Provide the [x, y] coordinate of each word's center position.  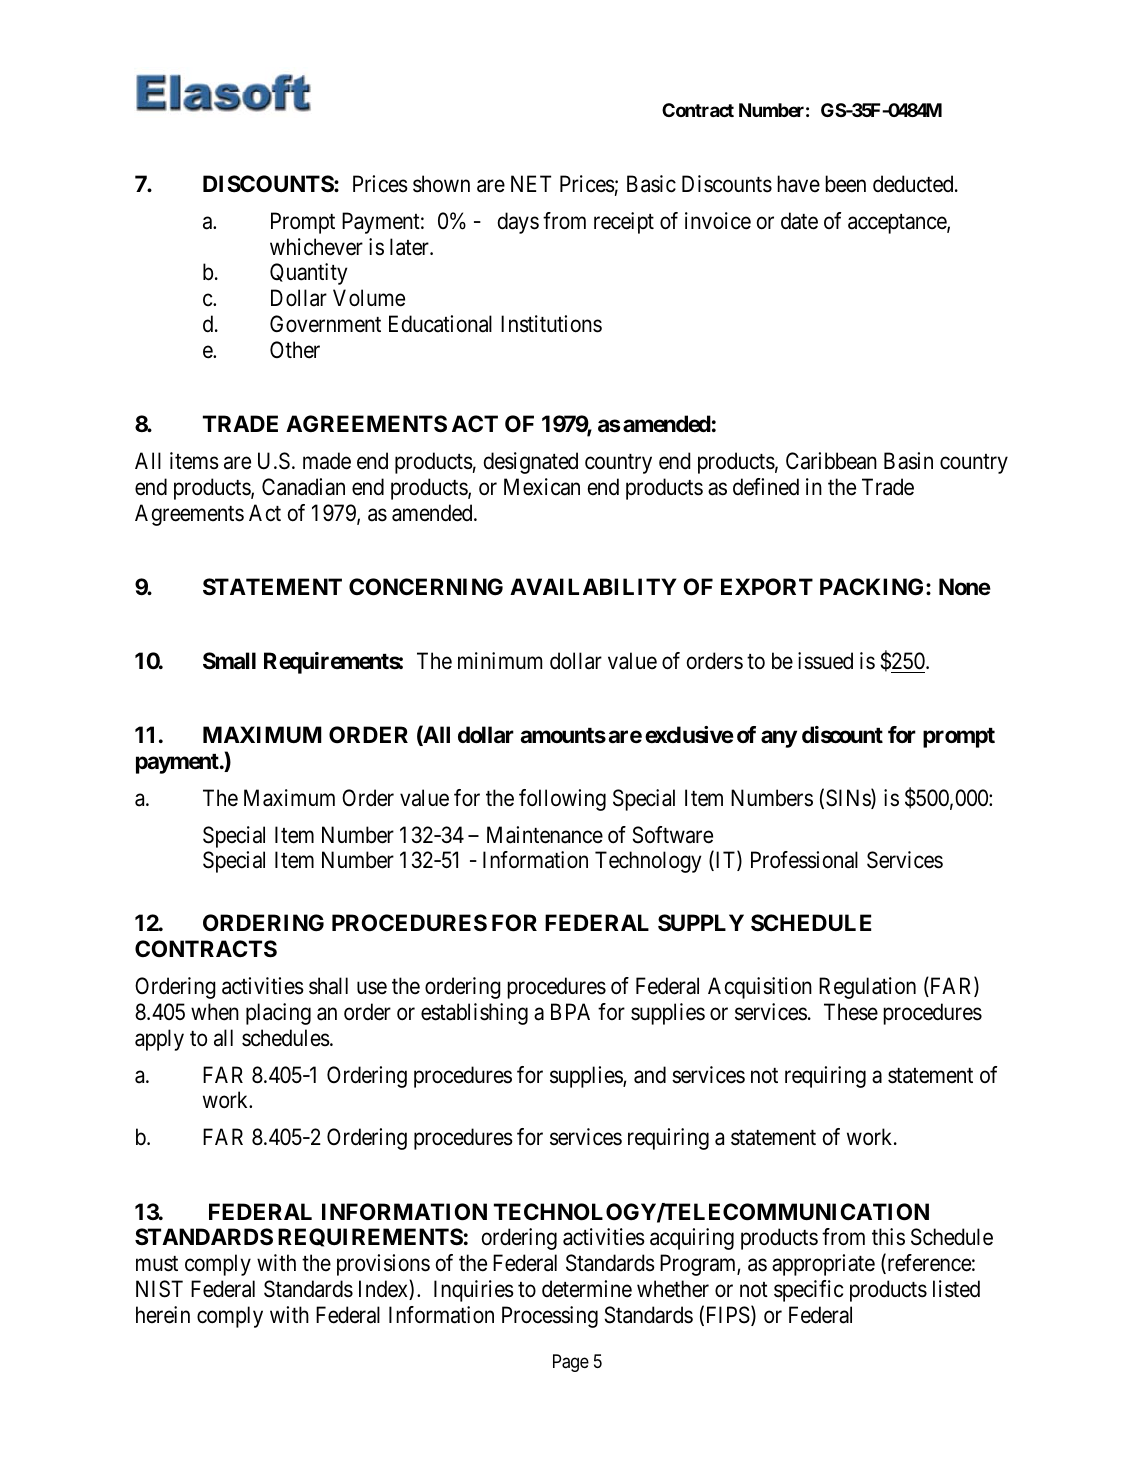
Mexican [542, 487]
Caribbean [831, 461]
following [562, 800]
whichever [316, 247]
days [518, 223]
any [779, 739]
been [845, 184]
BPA [570, 1011]
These [851, 1012]
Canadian [303, 487]
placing [278, 1014]
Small [229, 661]
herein [163, 1315]
